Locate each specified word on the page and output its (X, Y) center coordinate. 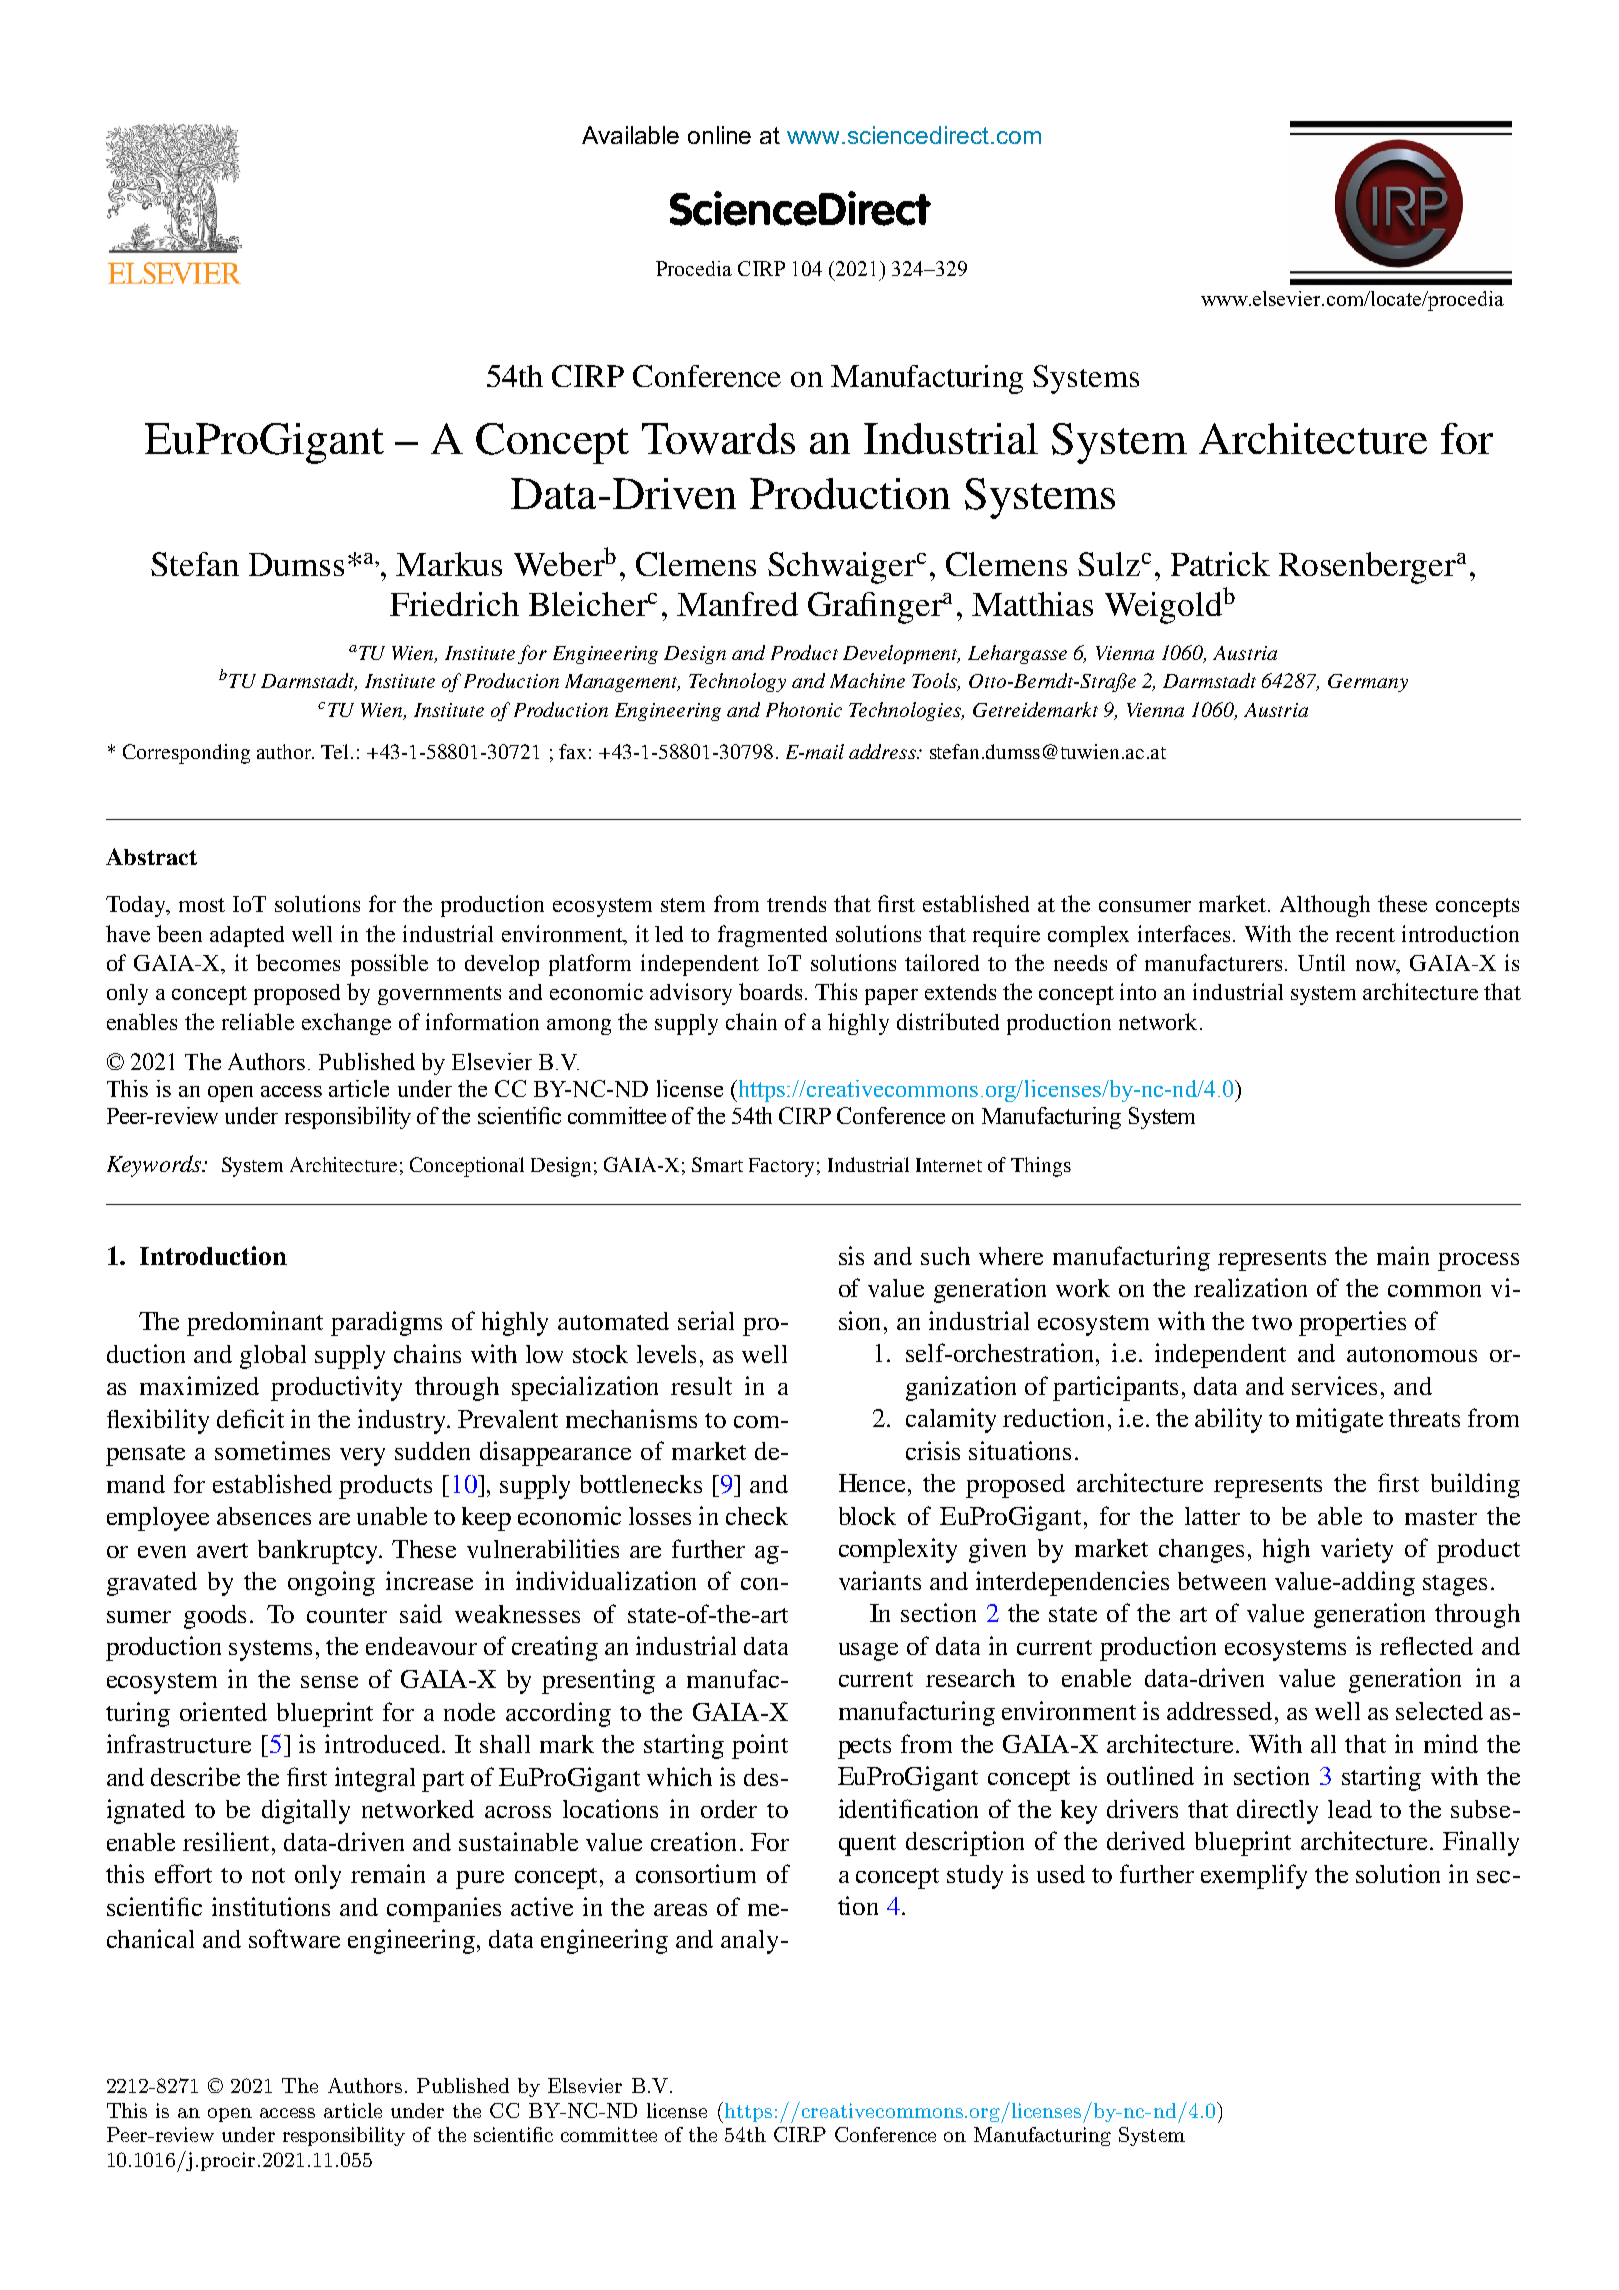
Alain (895, 673)
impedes (467, 1096)
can (1116, 1710)
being (423, 1804)
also (890, 1671)
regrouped (1105, 1743)
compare (1267, 1677)
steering (1357, 1276)
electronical (1420, 1872)
